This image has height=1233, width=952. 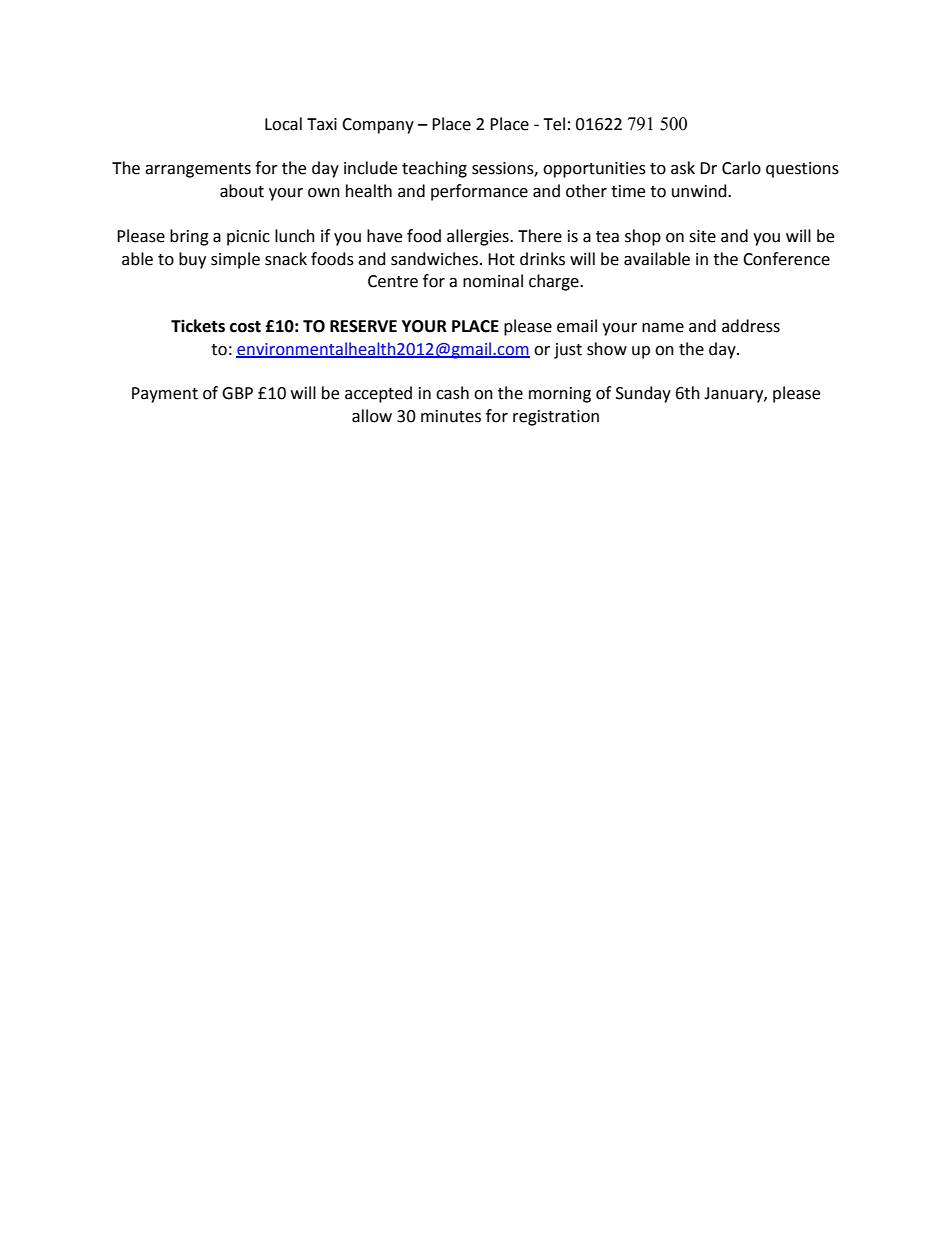 I want to click on minutes, so click(x=451, y=416).
